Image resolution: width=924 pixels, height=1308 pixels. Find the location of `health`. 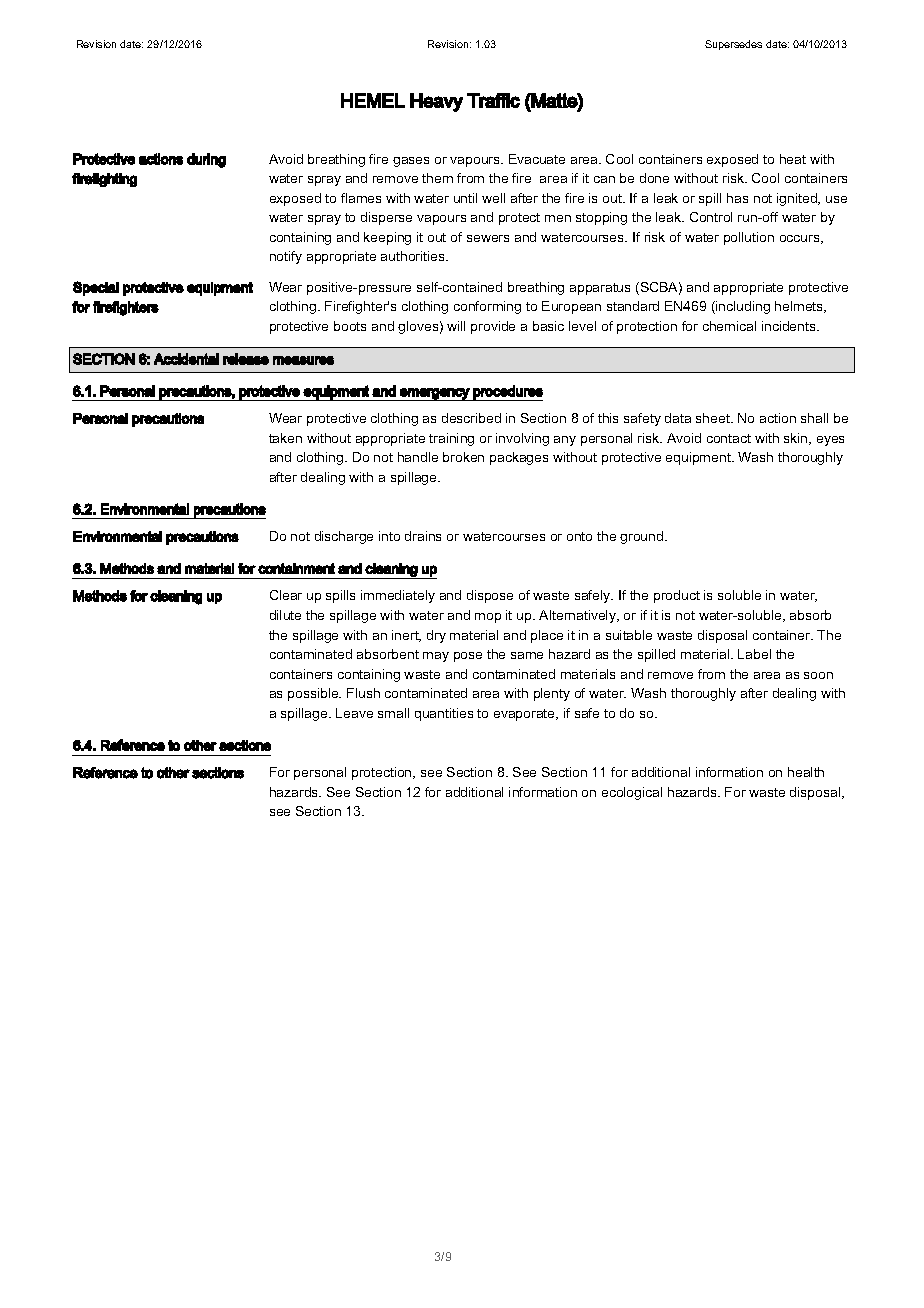

health is located at coordinates (806, 772).
